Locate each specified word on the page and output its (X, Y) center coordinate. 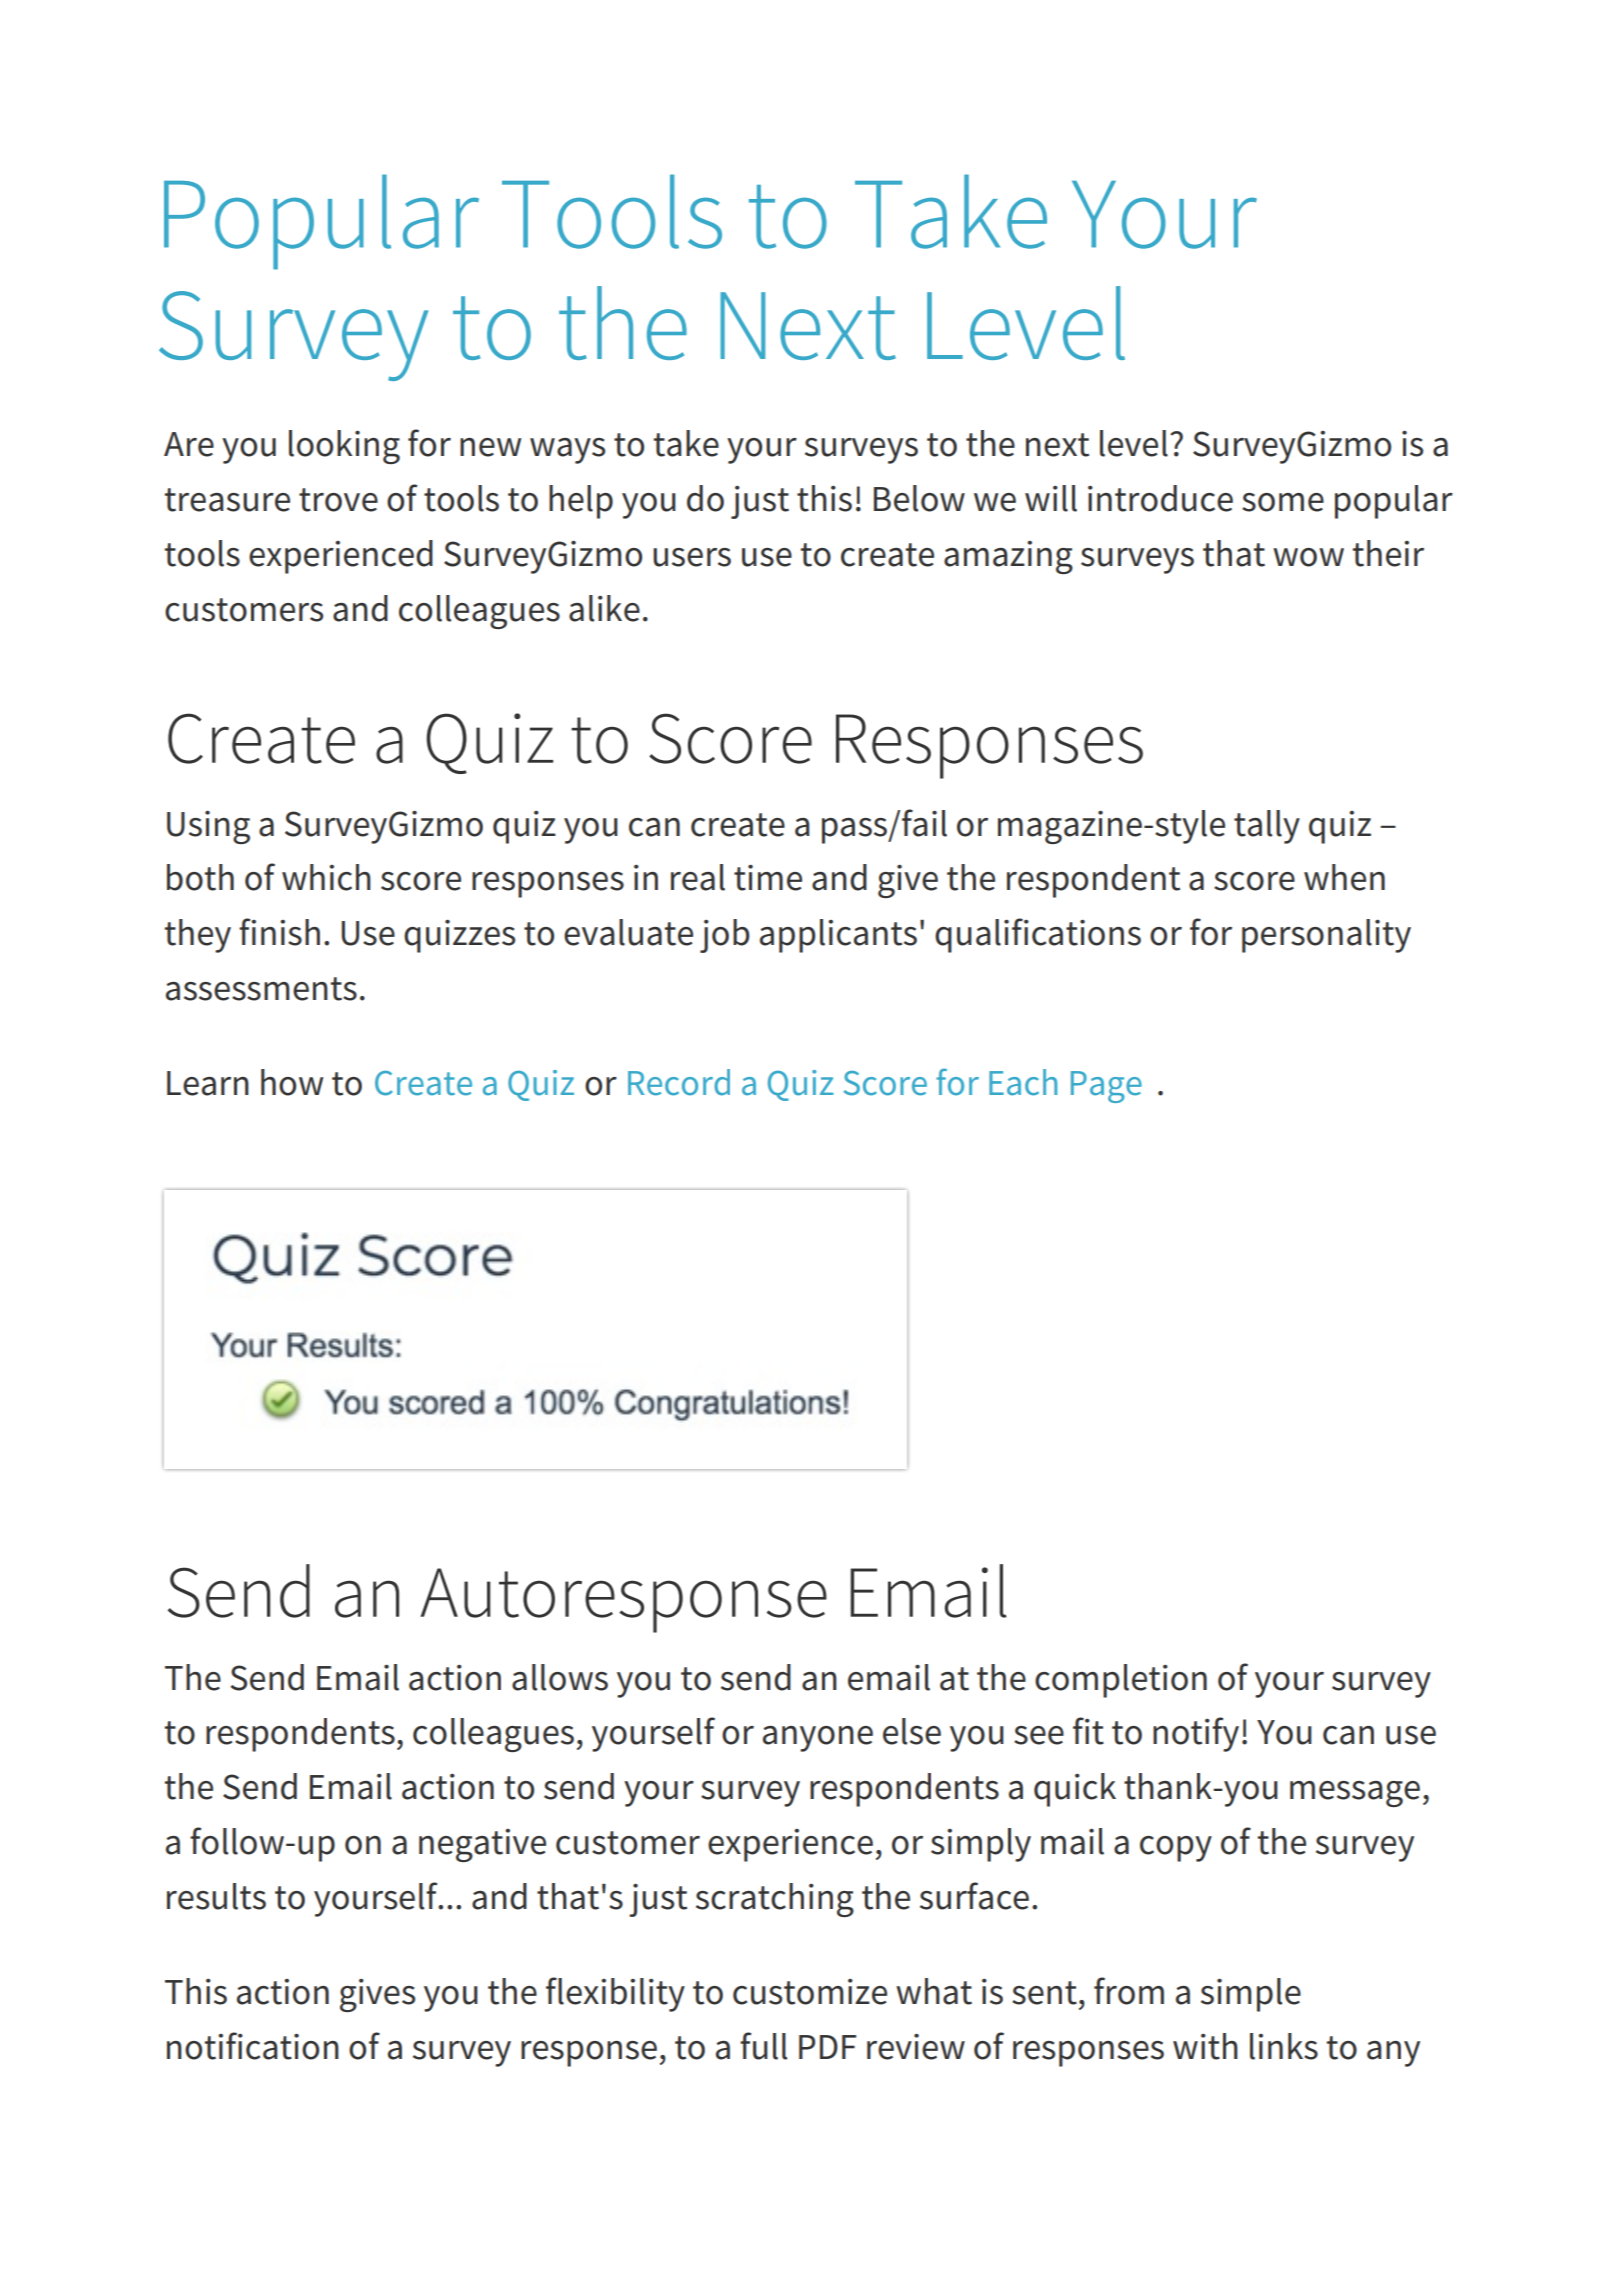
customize (810, 1992)
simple (1251, 1995)
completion (1121, 1681)
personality (1326, 936)
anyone (818, 1739)
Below (919, 498)
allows (560, 1677)
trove (338, 500)
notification (253, 2046)
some (1283, 502)
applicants (838, 936)
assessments (261, 989)
